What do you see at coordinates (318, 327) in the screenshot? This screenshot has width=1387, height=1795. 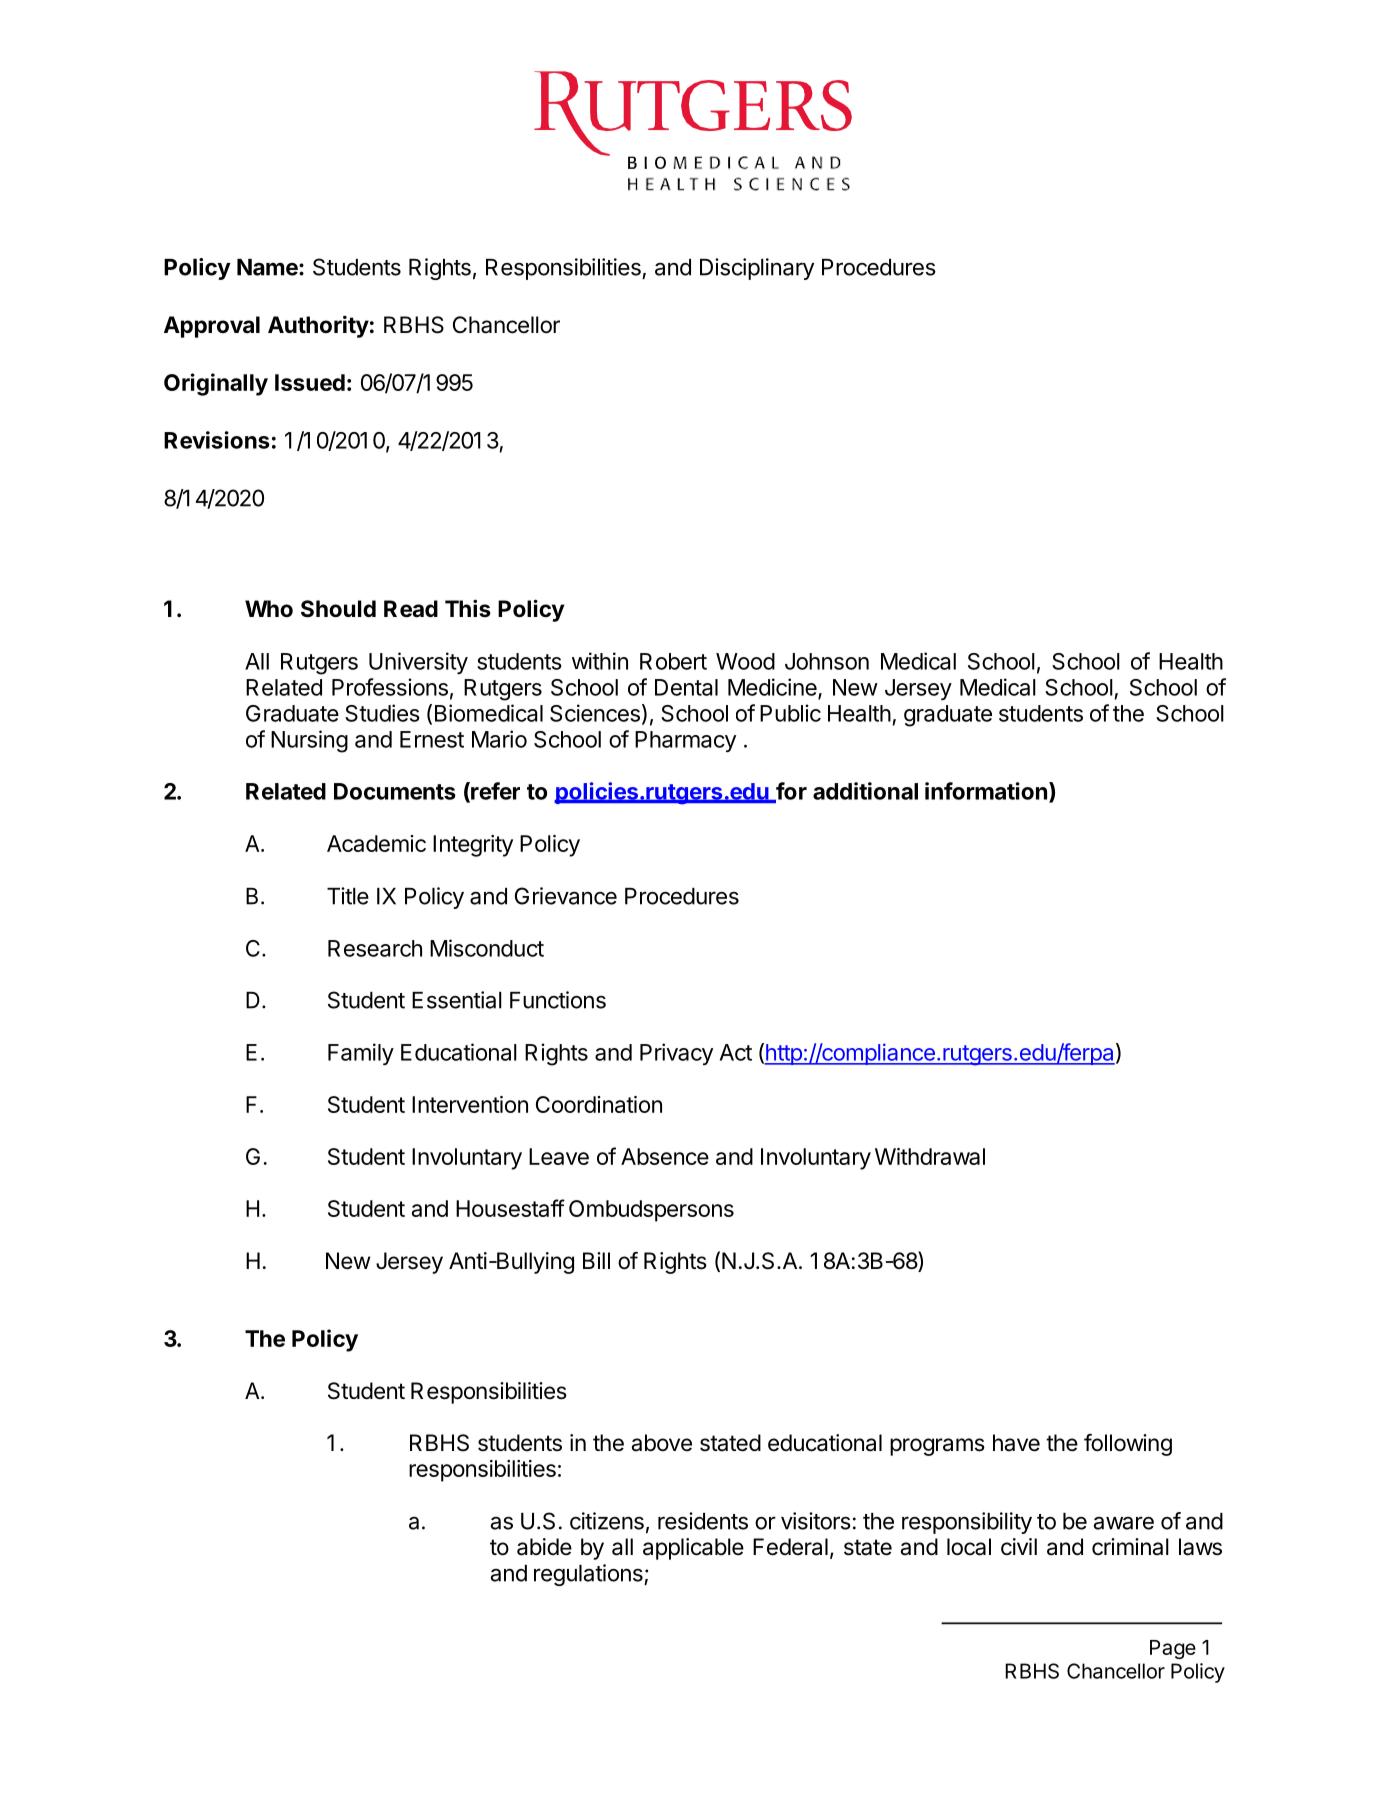 I see `Authority` at bounding box center [318, 327].
